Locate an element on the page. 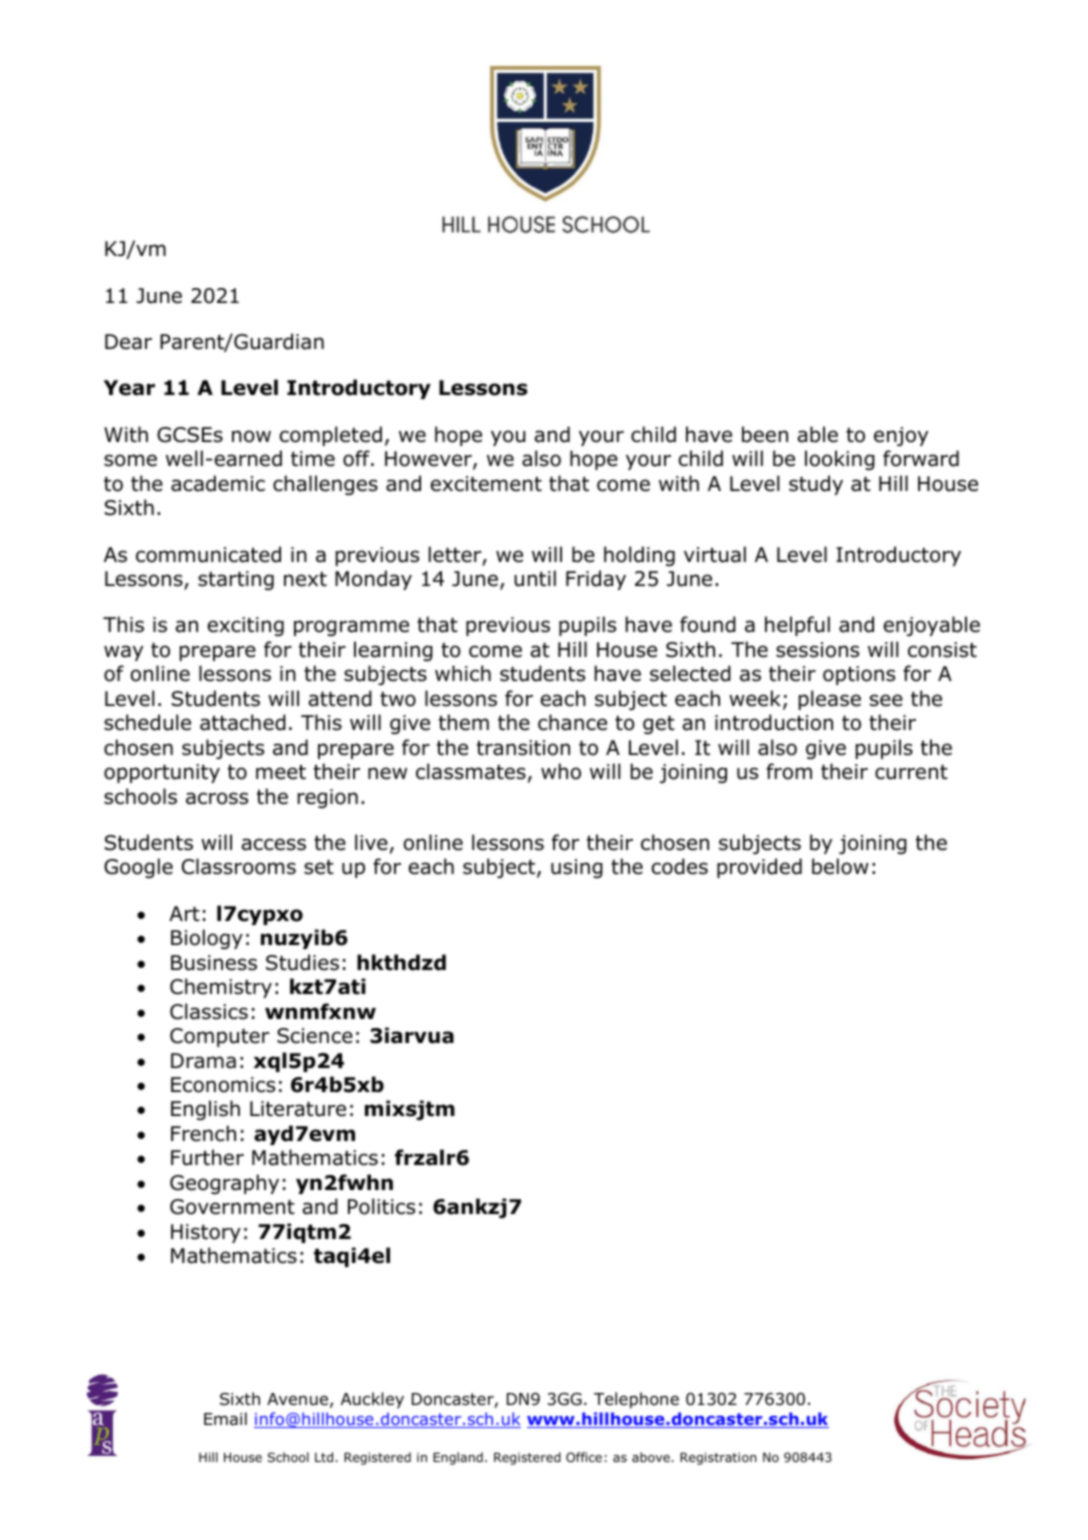 Image resolution: width=1088 pixels, height=1540 pixels. Email is located at coordinates (225, 1419).
